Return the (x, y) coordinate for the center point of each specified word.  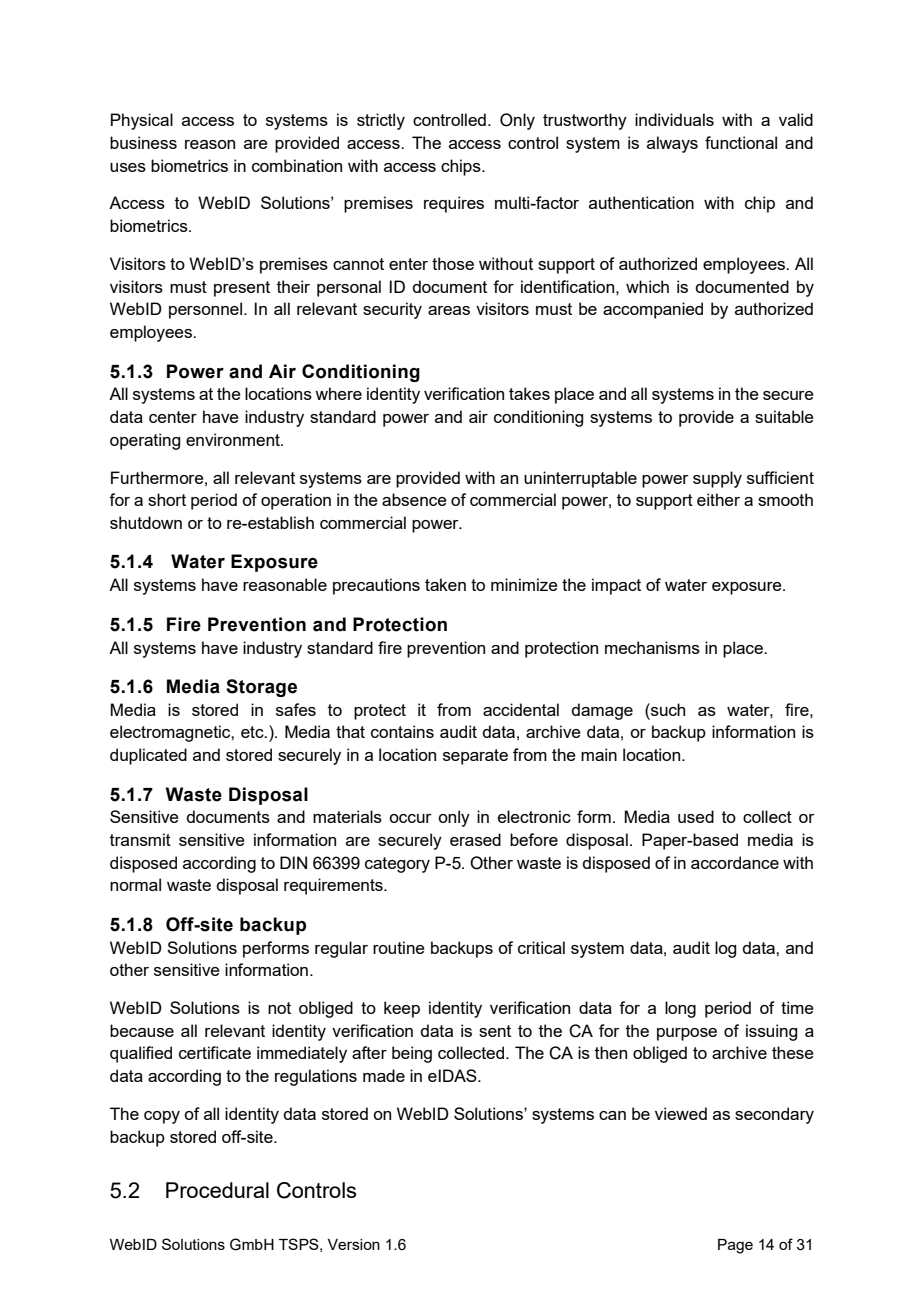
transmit (140, 839)
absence (414, 499)
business (143, 142)
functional (741, 142)
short (167, 499)
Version (354, 1244)
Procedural (217, 1190)
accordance (735, 862)
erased (475, 839)
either (718, 499)
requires (454, 204)
